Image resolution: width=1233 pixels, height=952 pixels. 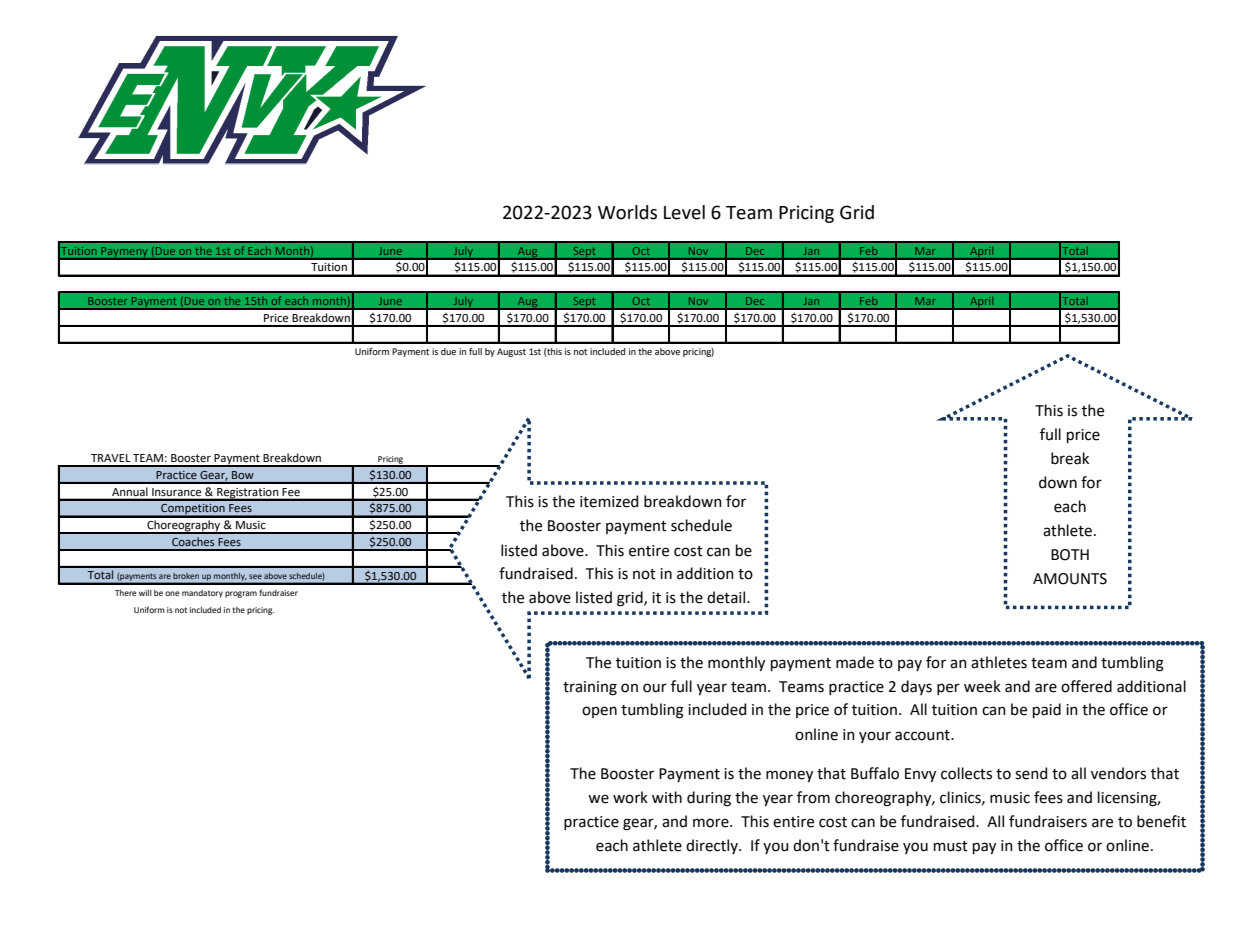 I want to click on Level, so click(x=684, y=212).
